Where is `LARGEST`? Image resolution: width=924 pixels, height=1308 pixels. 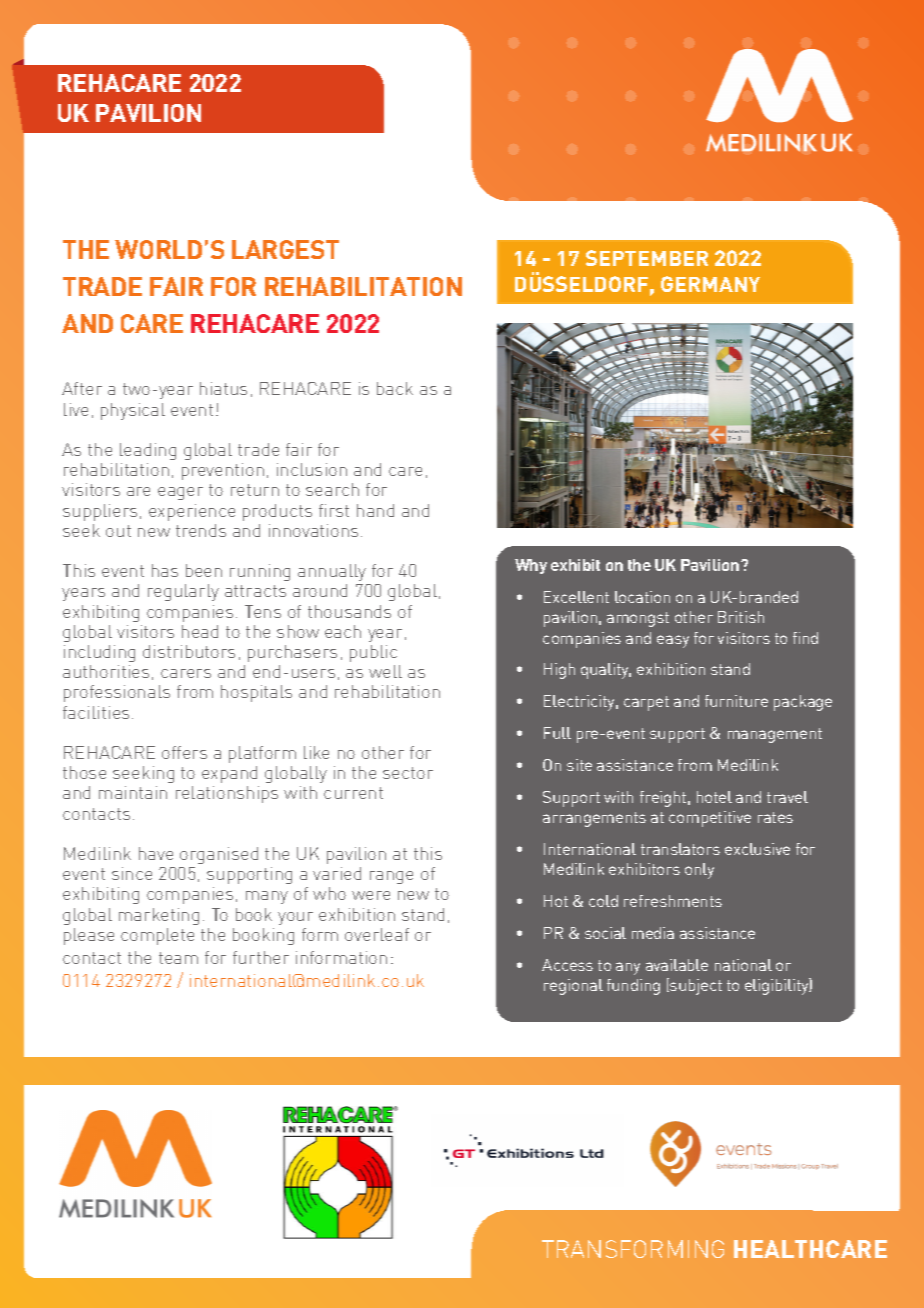 LARGEST is located at coordinates (285, 249).
